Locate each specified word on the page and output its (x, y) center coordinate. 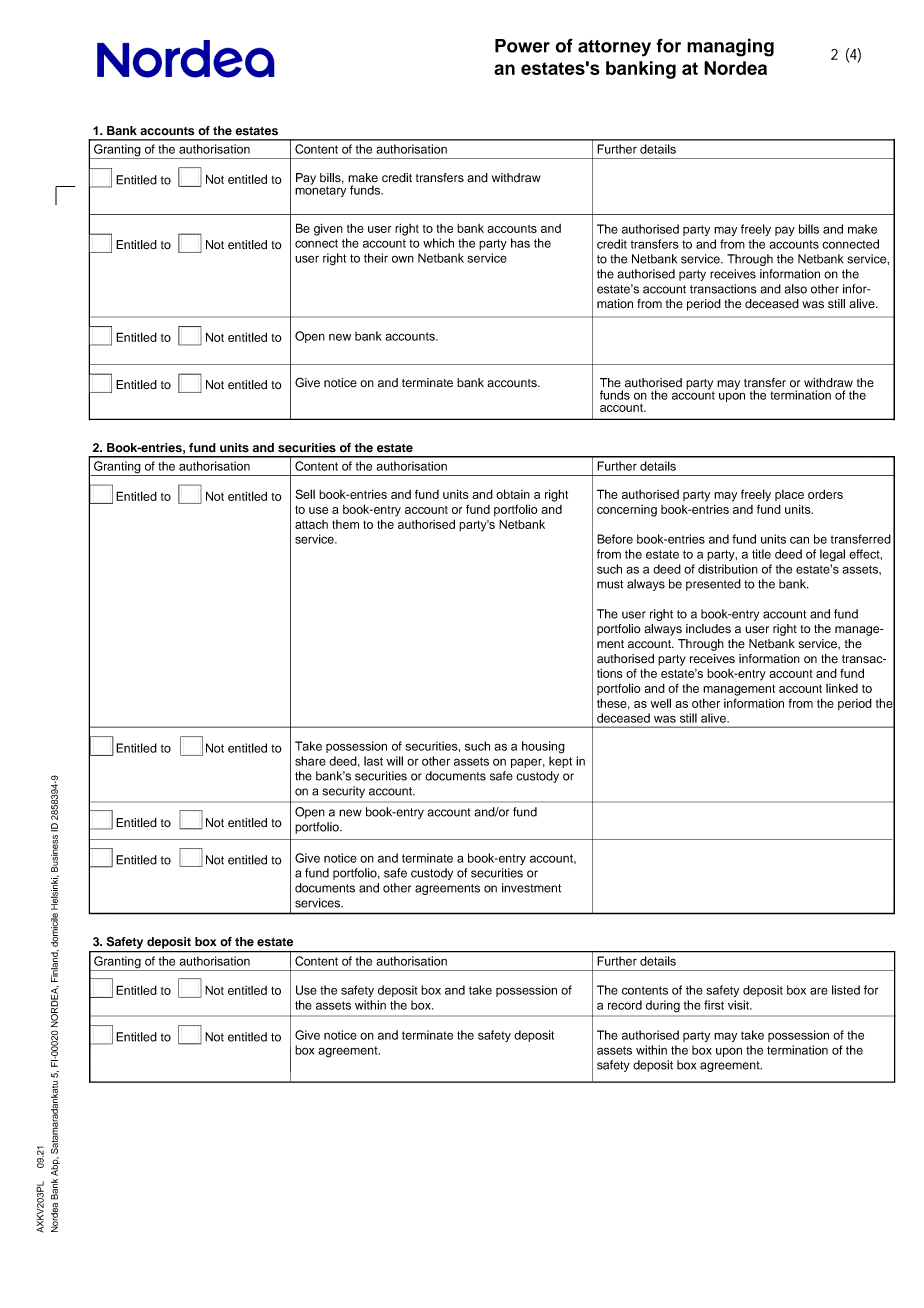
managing (730, 47)
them (345, 524)
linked (842, 688)
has (520, 243)
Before (615, 539)
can (799, 540)
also (795, 289)
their (376, 258)
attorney (614, 48)
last (373, 761)
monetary (320, 190)
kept (560, 762)
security (343, 792)
